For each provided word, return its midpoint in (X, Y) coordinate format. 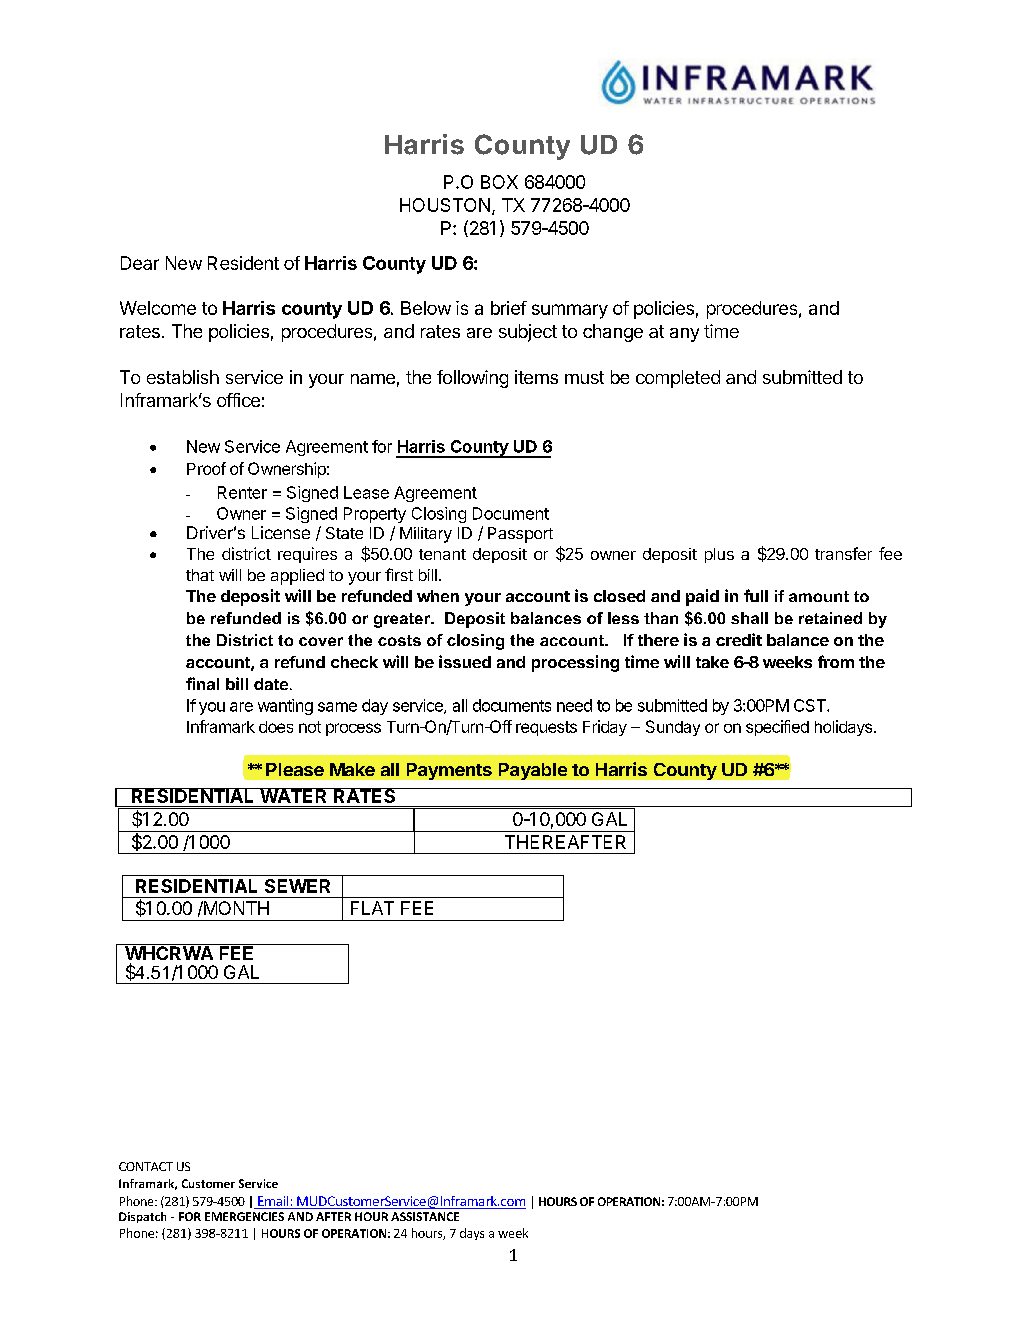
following (472, 379)
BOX (499, 182)
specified (777, 728)
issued (465, 661)
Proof (206, 468)
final (202, 683)
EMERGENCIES (244, 1216)
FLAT (372, 908)
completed (678, 379)
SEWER (297, 886)
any (684, 335)
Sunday (673, 728)
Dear (140, 263)
